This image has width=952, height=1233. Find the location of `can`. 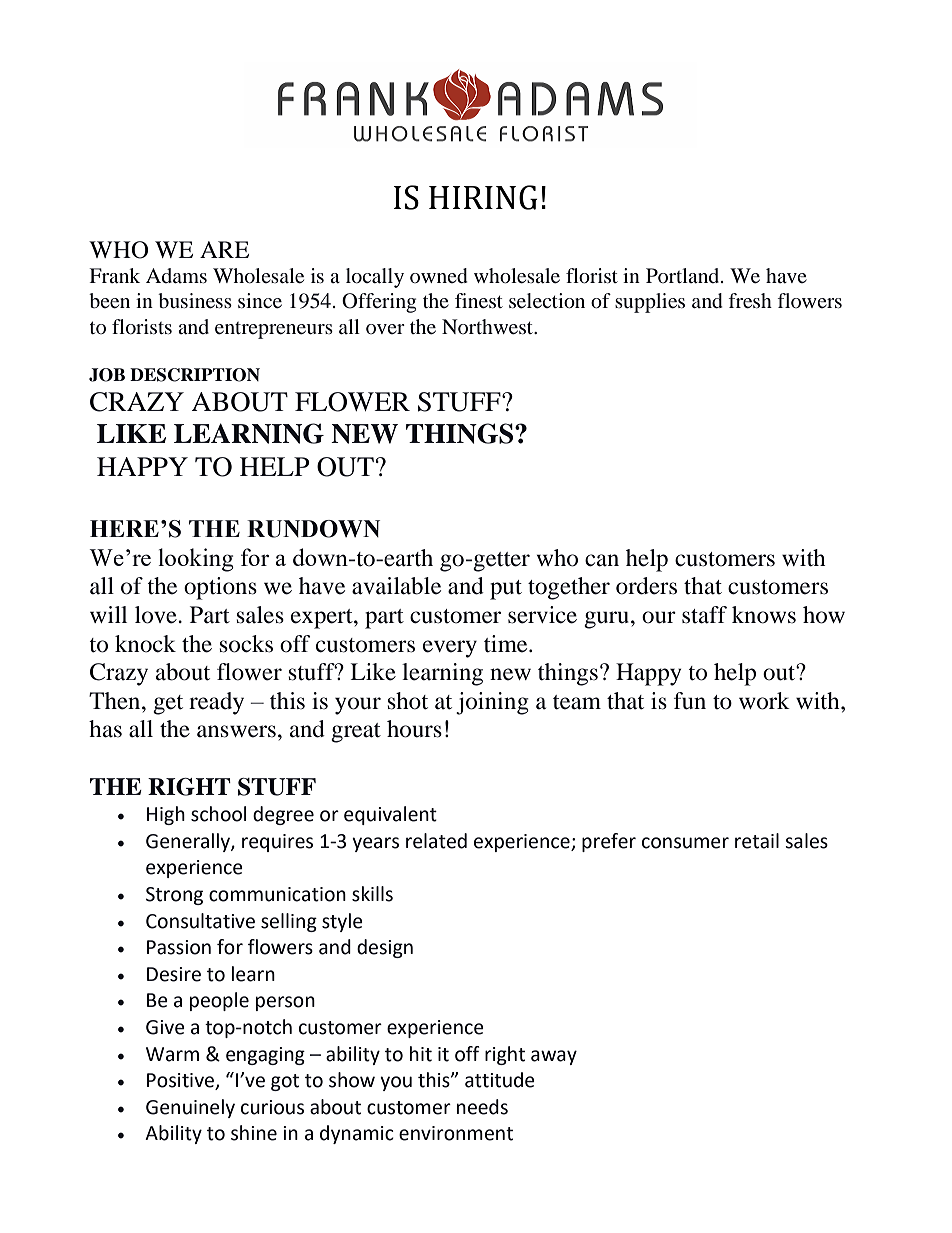

can is located at coordinates (602, 560).
